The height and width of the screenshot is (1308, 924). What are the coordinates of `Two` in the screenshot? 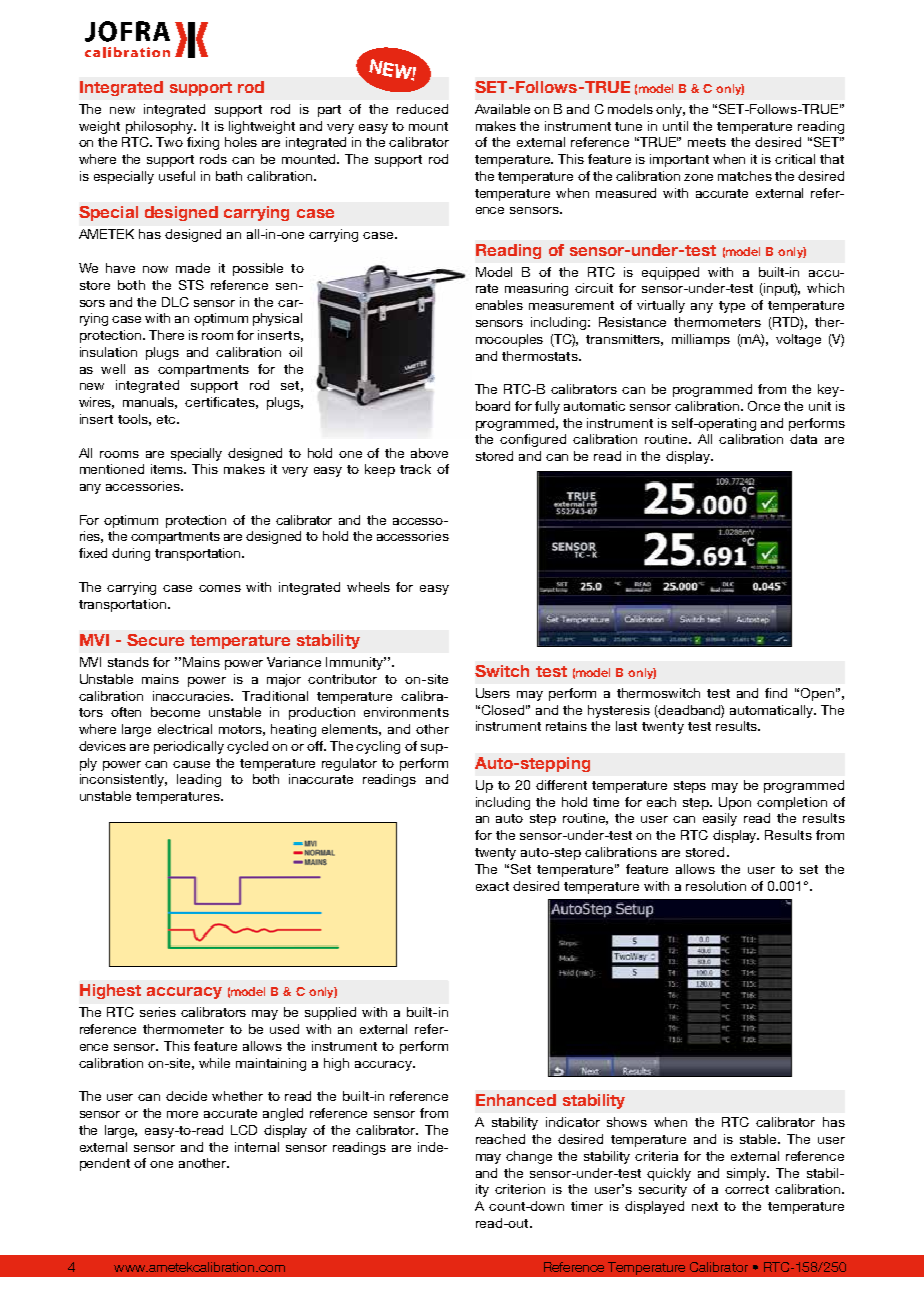 It's located at (169, 142).
